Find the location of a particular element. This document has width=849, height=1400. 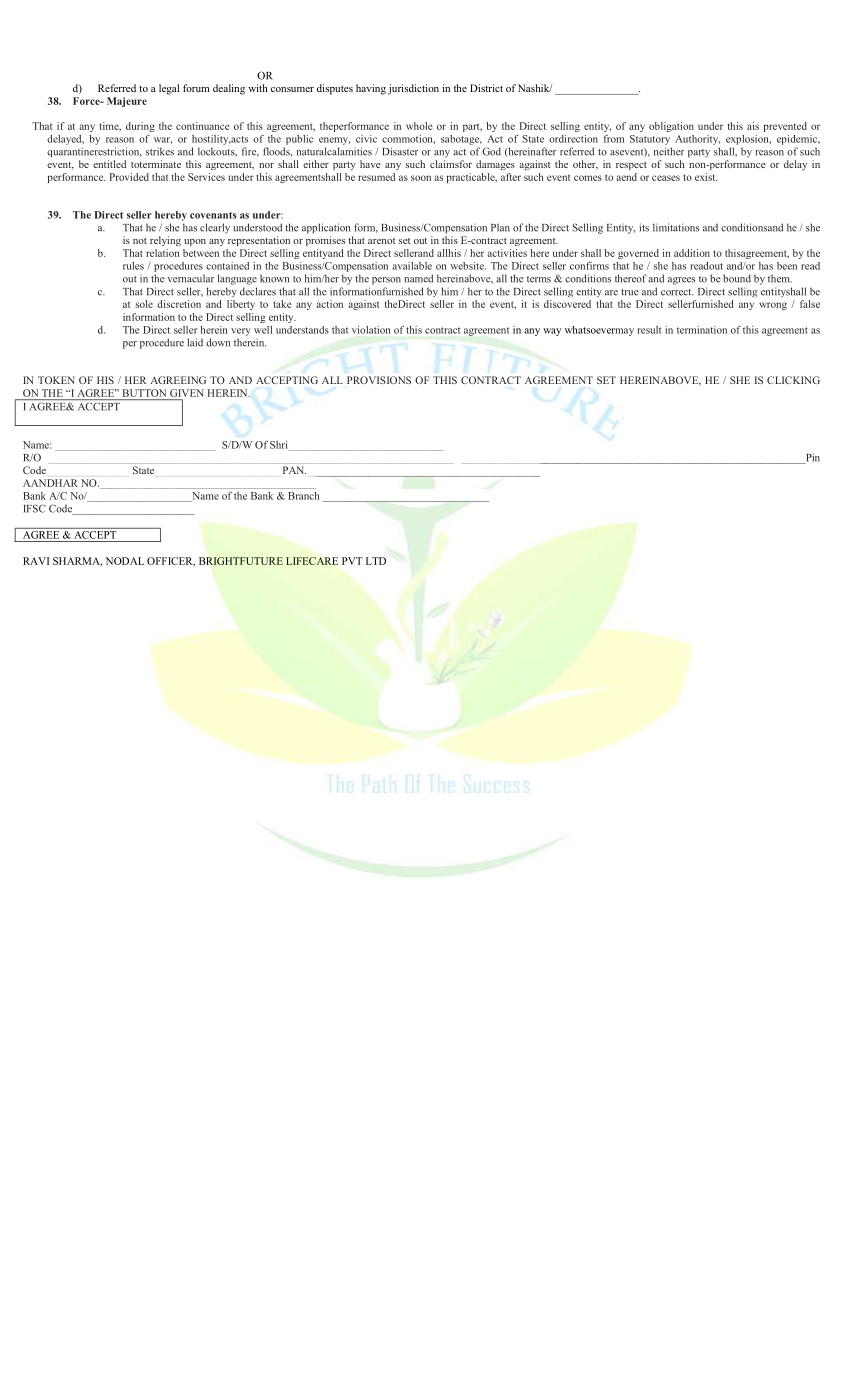

termination is located at coordinates (702, 330).
